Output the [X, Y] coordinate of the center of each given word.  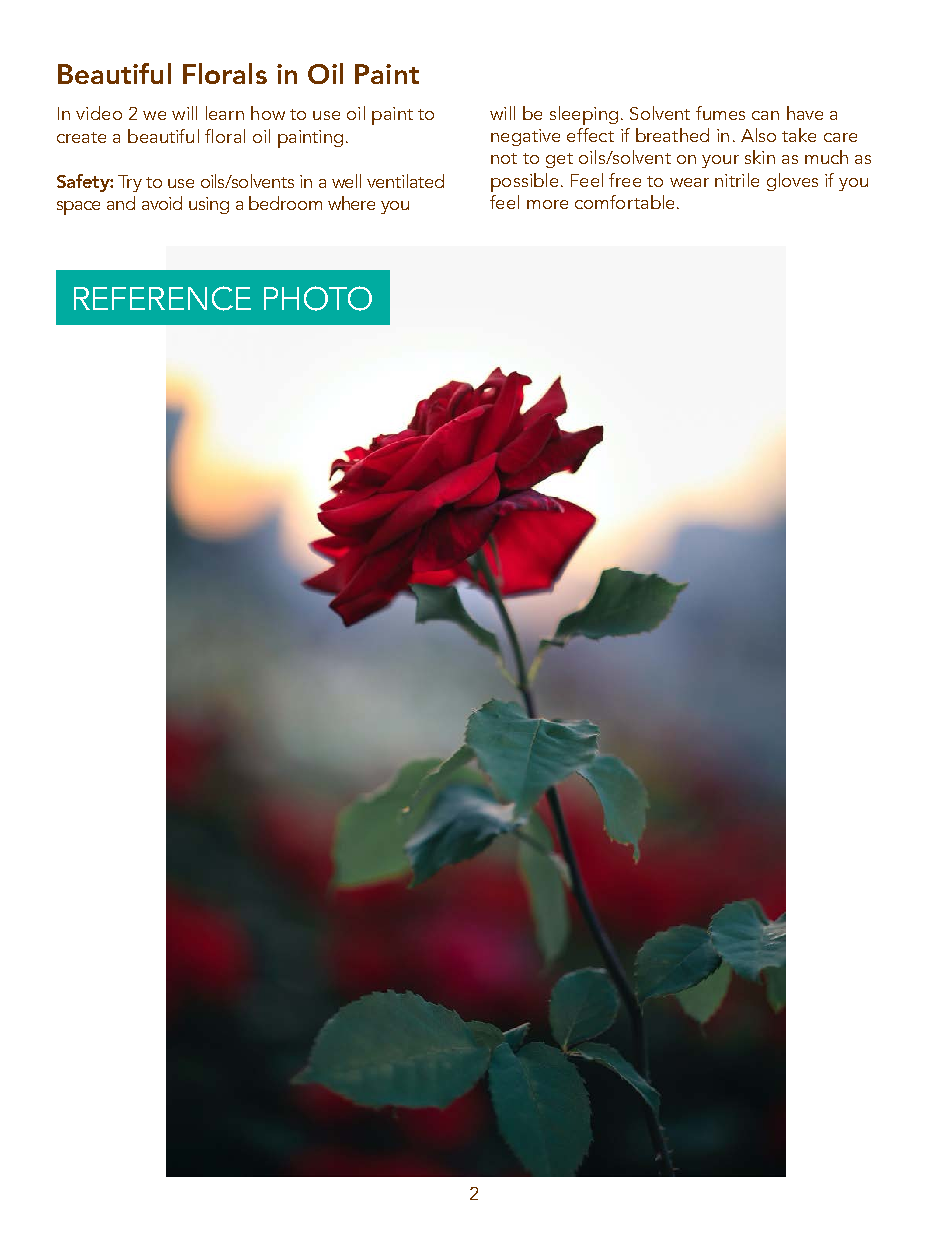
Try [130, 183]
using [209, 205]
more [547, 204]
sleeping [584, 115]
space [78, 208]
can [765, 115]
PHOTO [318, 298]
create [81, 137]
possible [524, 182]
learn [225, 113]
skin [760, 157]
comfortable [624, 202]
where [351, 203]
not [504, 158]
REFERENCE [162, 298]
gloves [792, 182]
